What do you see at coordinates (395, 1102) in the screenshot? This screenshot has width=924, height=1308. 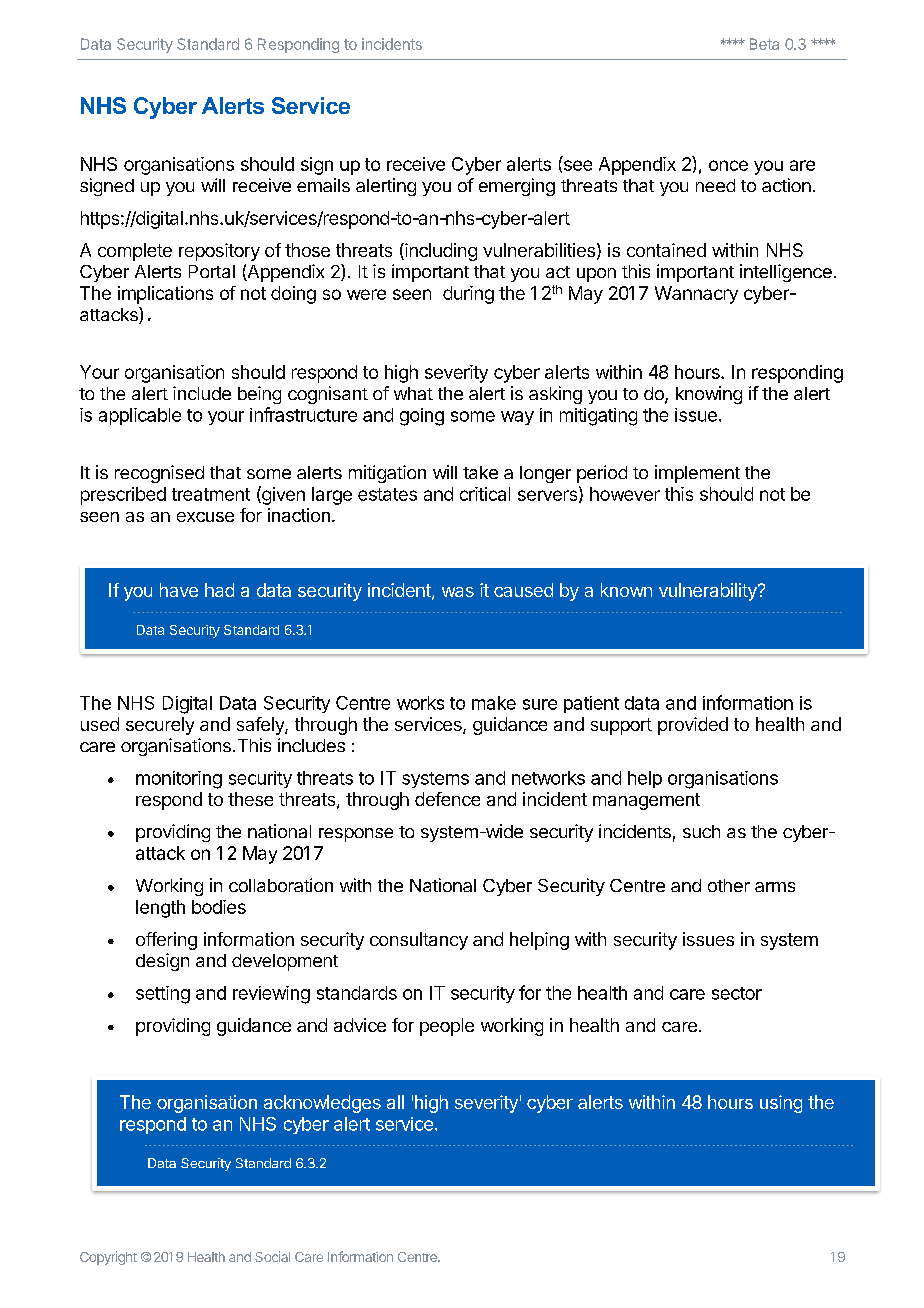 I see `all` at bounding box center [395, 1102].
